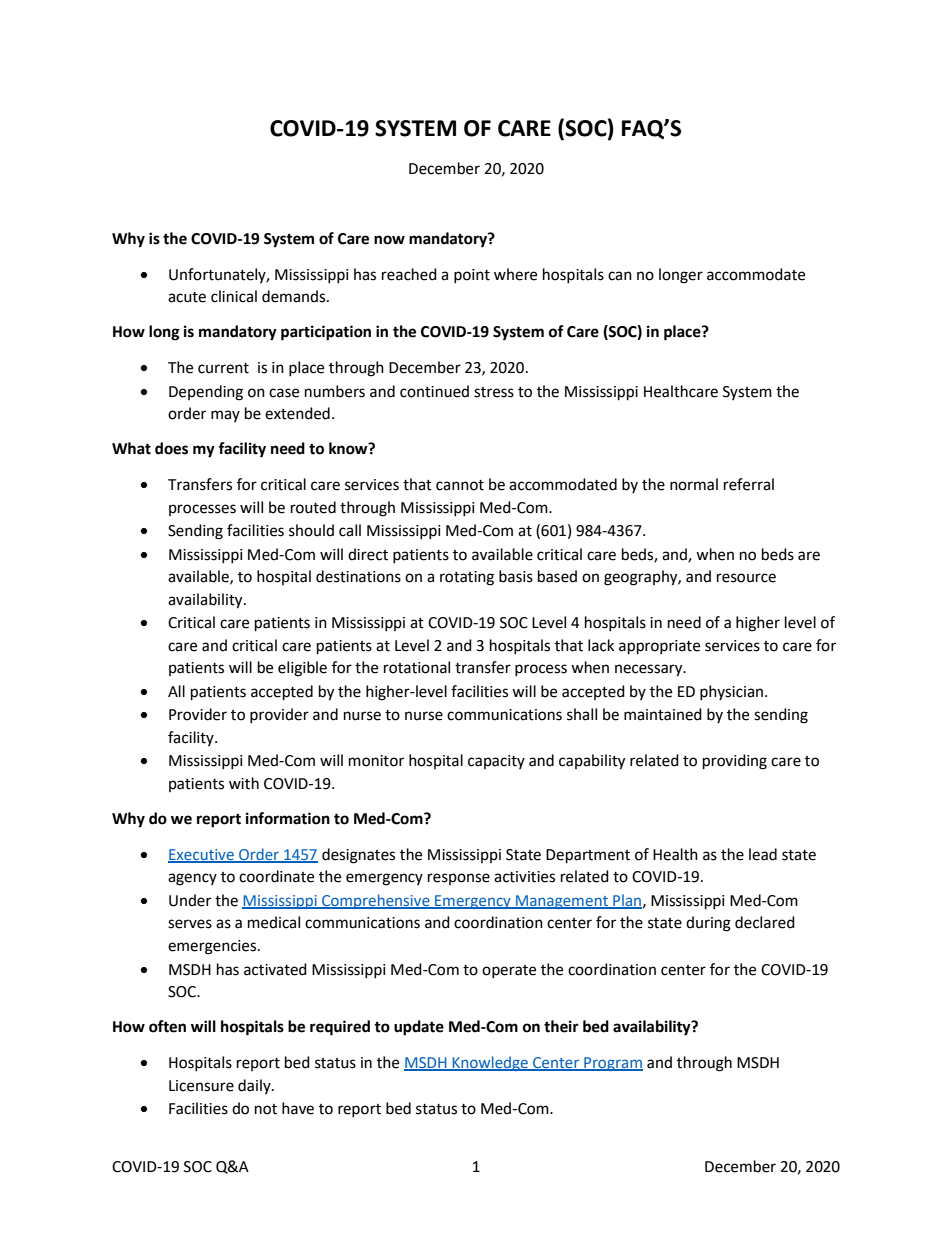 Image resolution: width=952 pixels, height=1233 pixels. Describe the element at coordinates (417, 667) in the screenshot. I see `rotational` at that location.
